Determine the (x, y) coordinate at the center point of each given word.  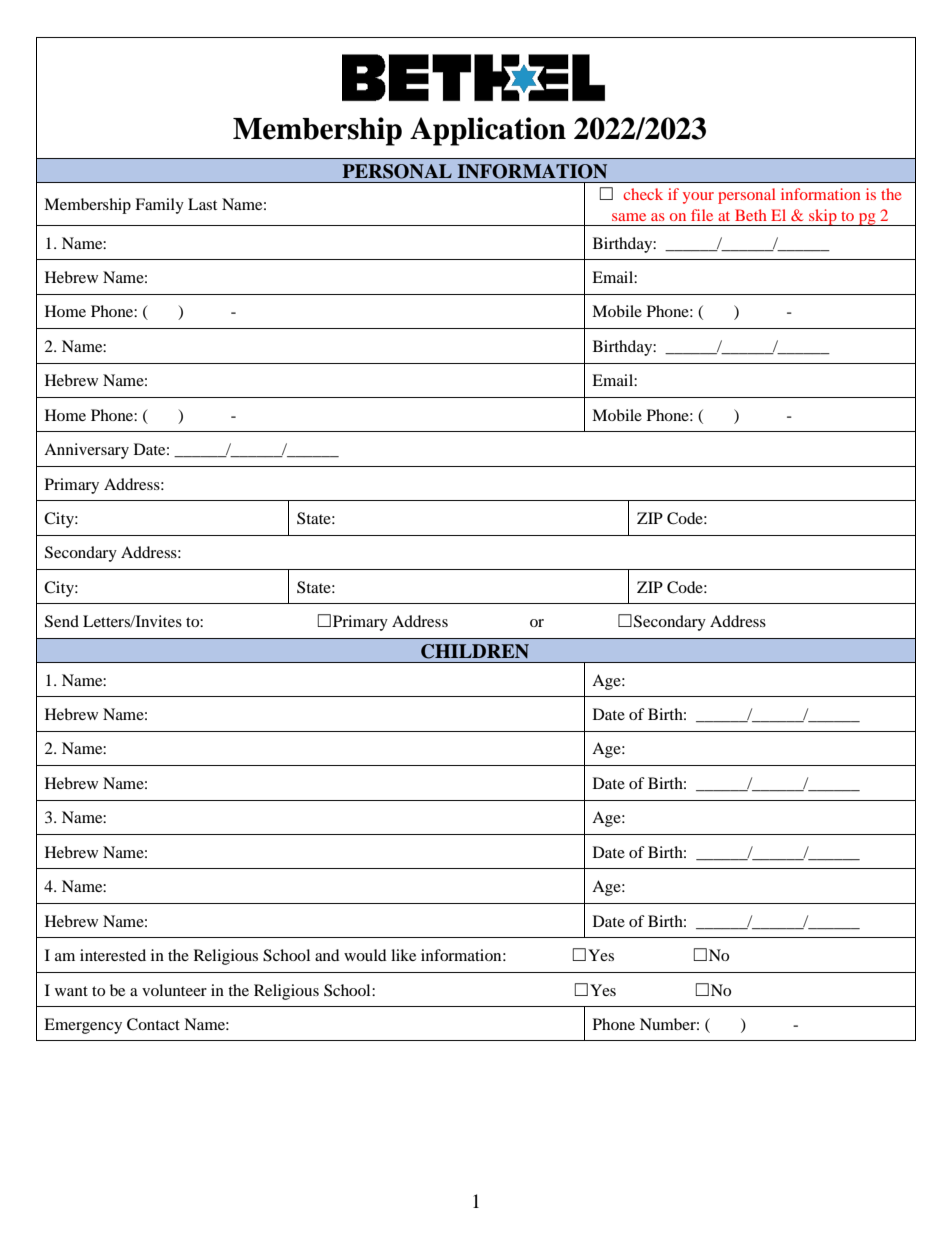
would (365, 955)
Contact (153, 1024)
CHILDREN (475, 651)
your (698, 198)
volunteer (174, 990)
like (403, 955)
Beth (751, 215)
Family (159, 206)
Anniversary (86, 451)
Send (62, 621)
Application (488, 131)
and (327, 955)
